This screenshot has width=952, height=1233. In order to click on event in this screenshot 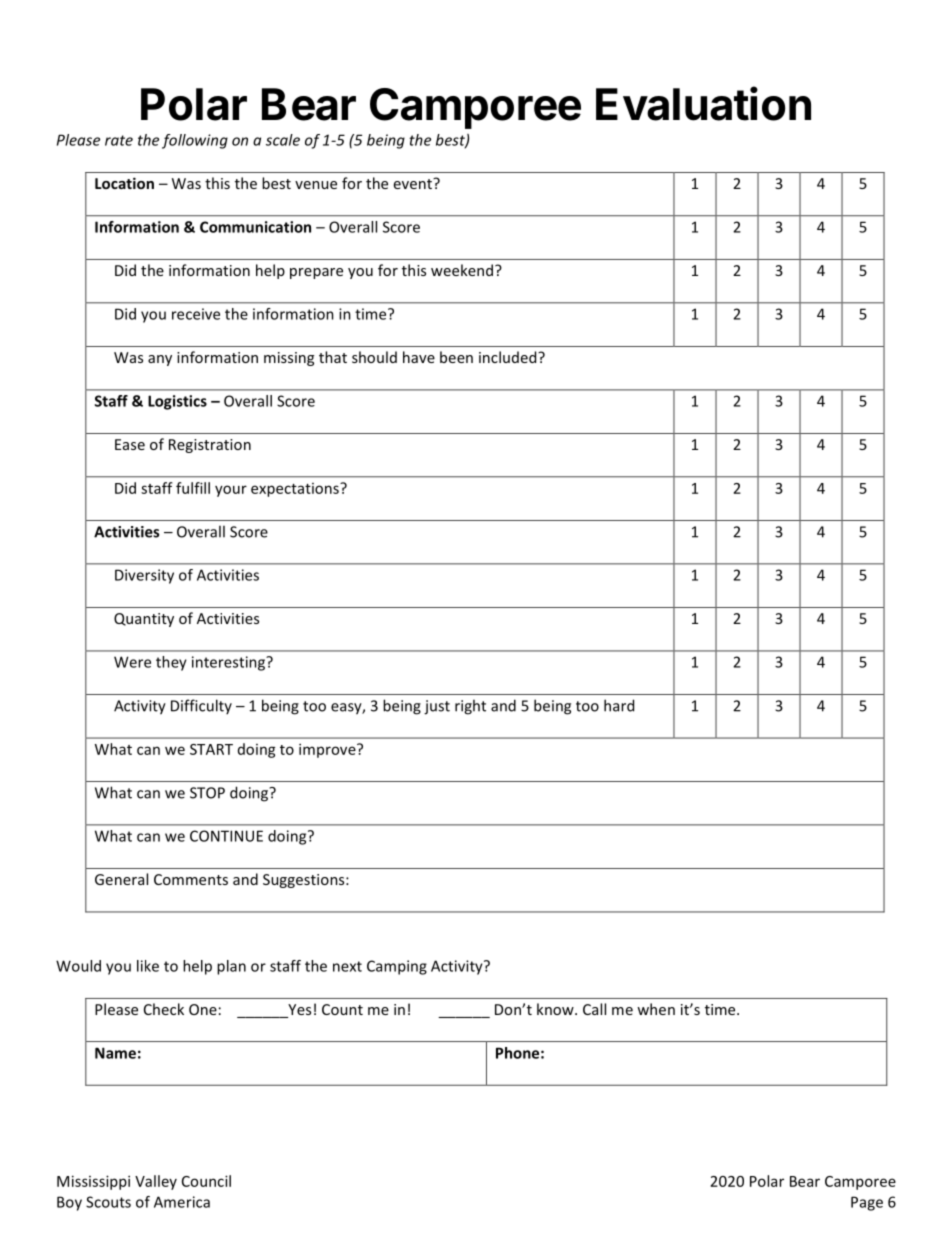, I will do `click(414, 183)`.
